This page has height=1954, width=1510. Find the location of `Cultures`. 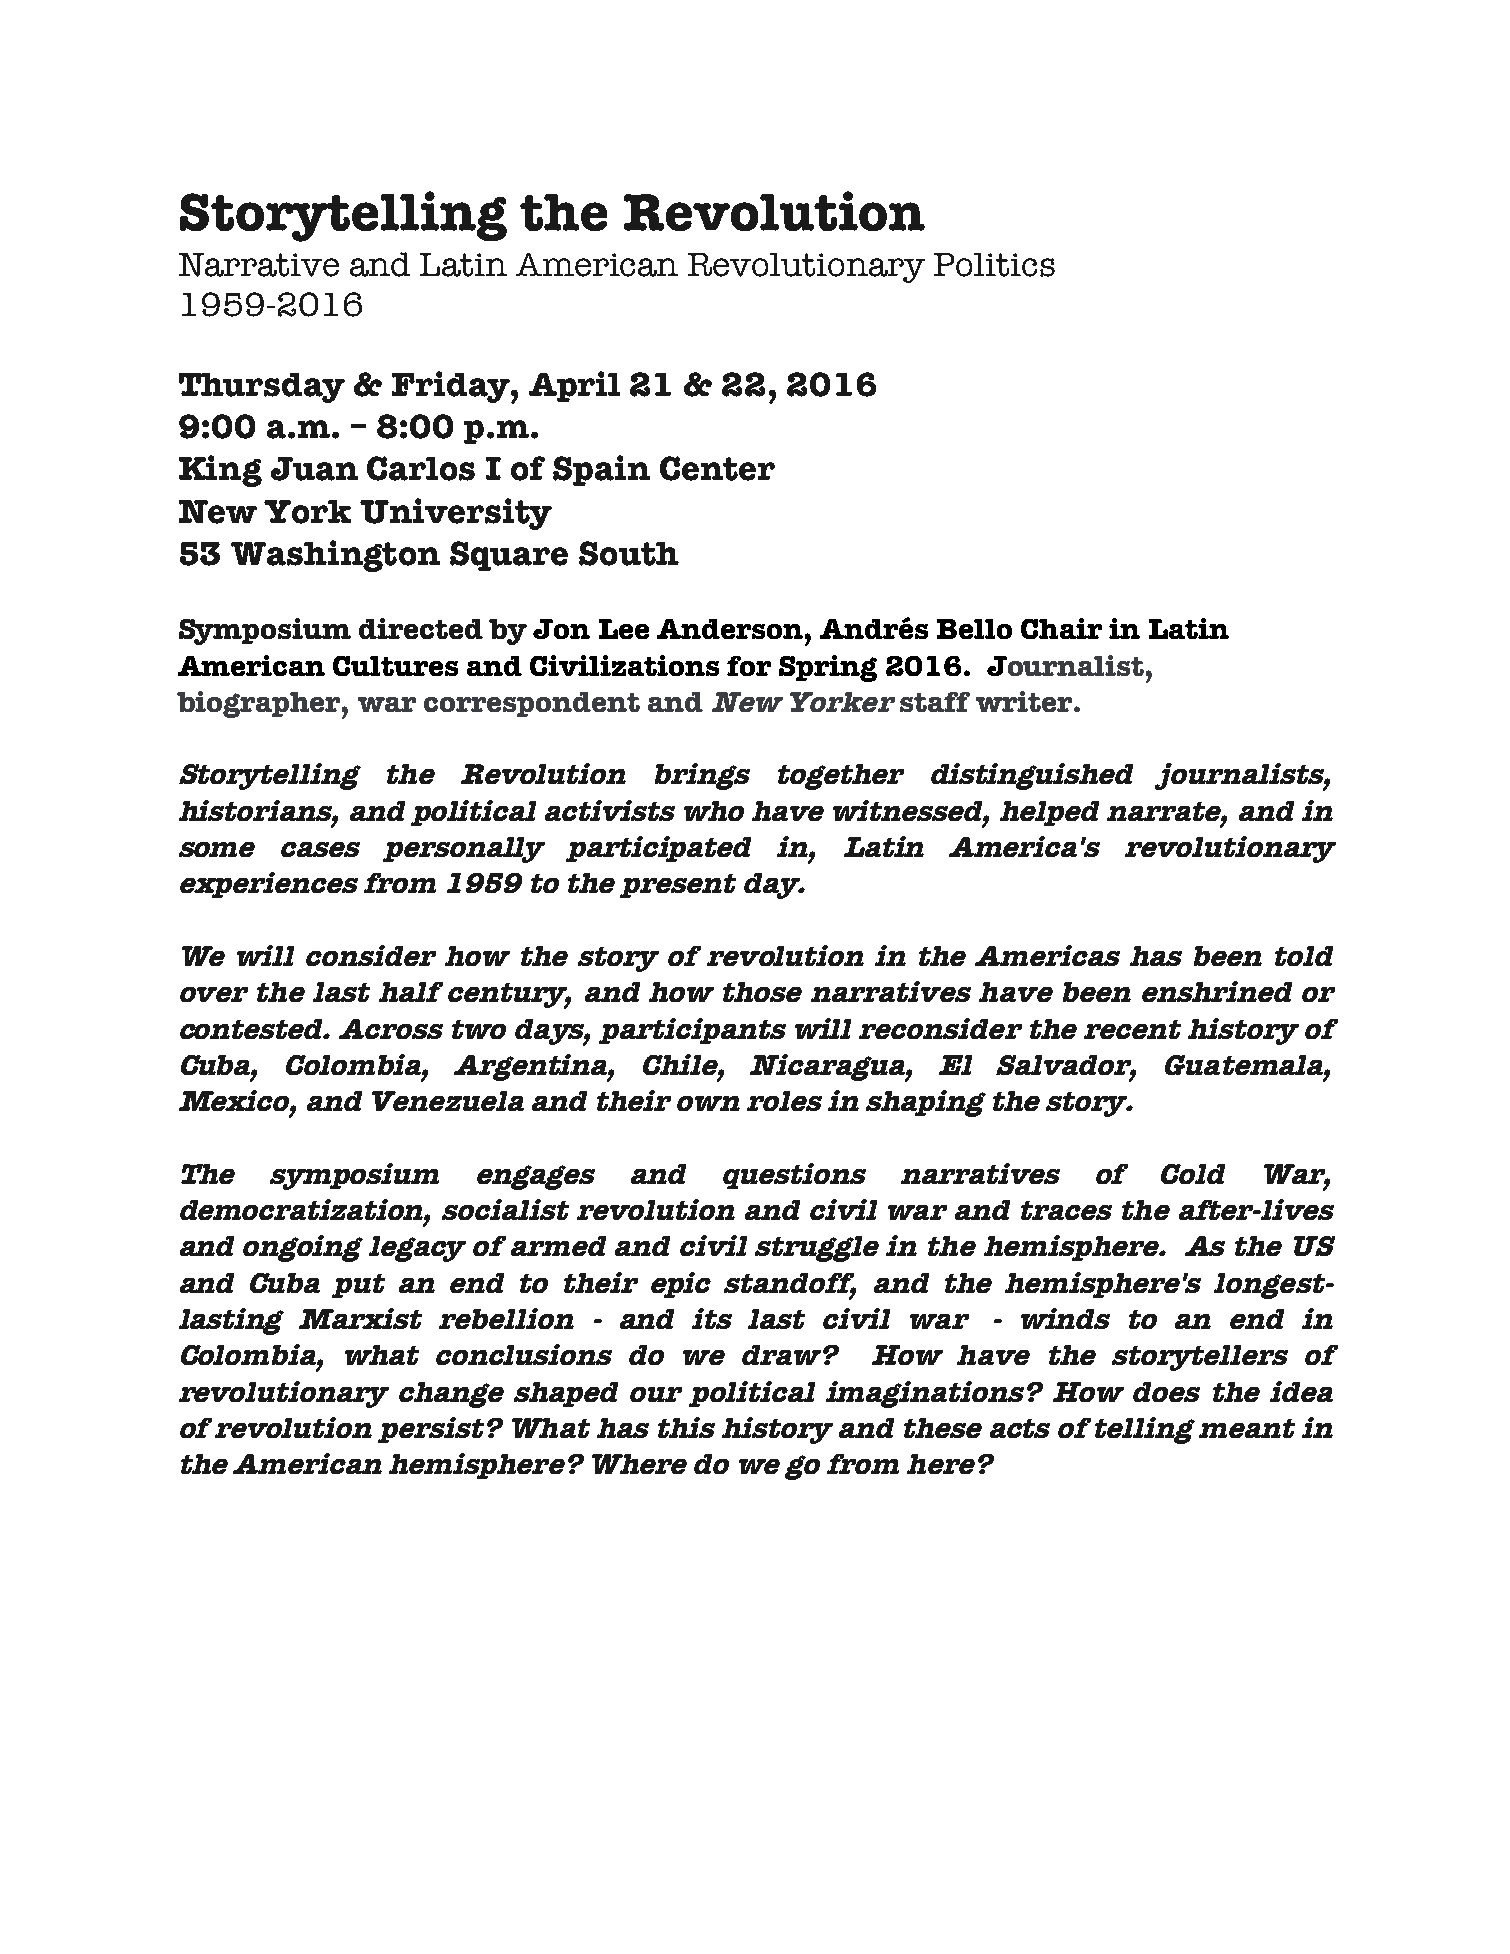

Cultures is located at coordinates (395, 666).
